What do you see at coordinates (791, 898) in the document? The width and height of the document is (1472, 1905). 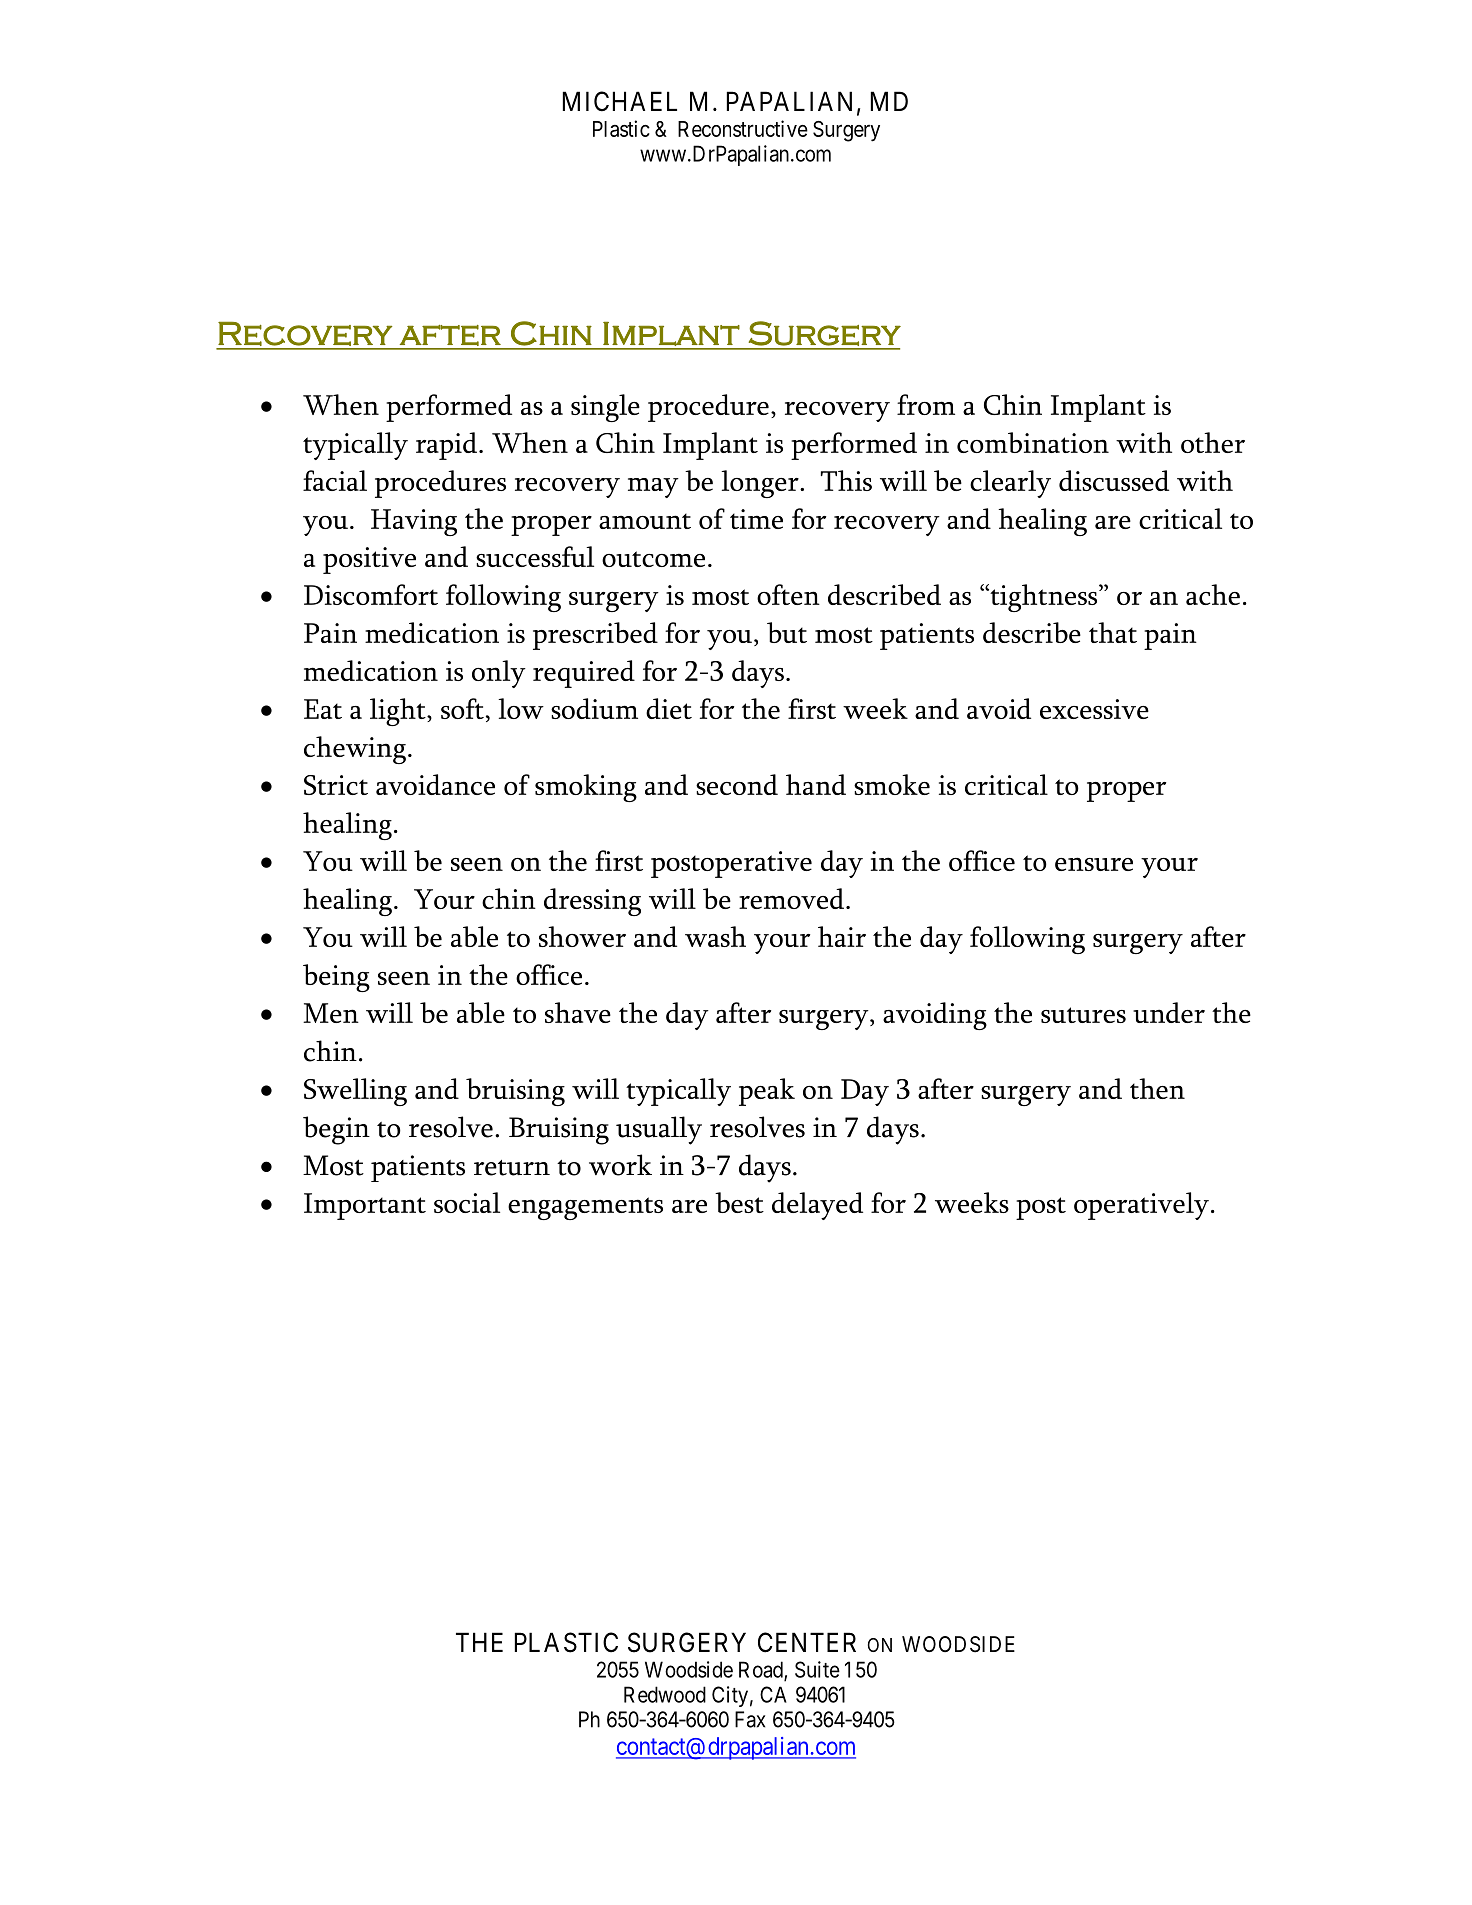 I see `removed` at bounding box center [791, 898].
